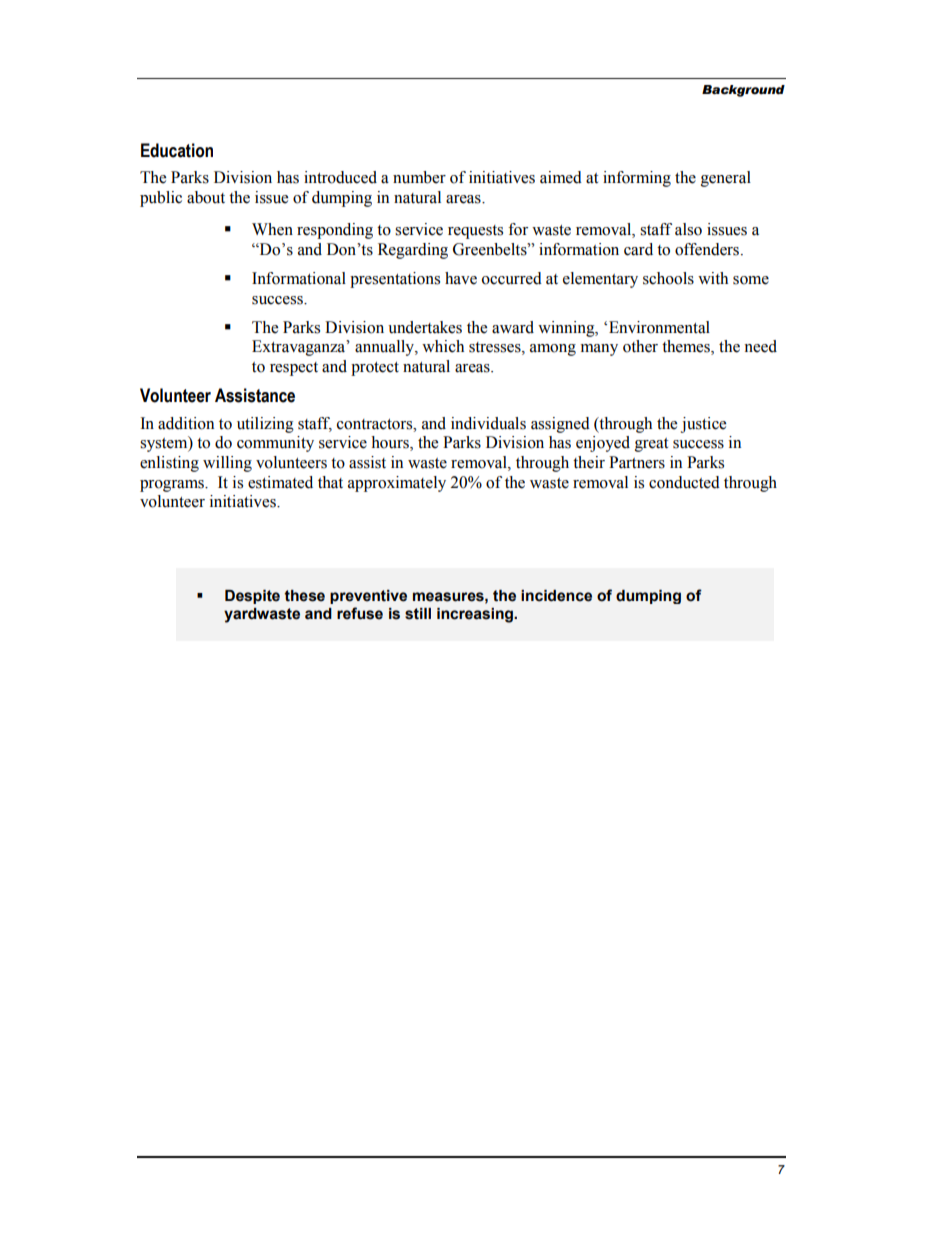 The height and width of the screenshot is (1233, 952). I want to click on increasing, so click(476, 615).
